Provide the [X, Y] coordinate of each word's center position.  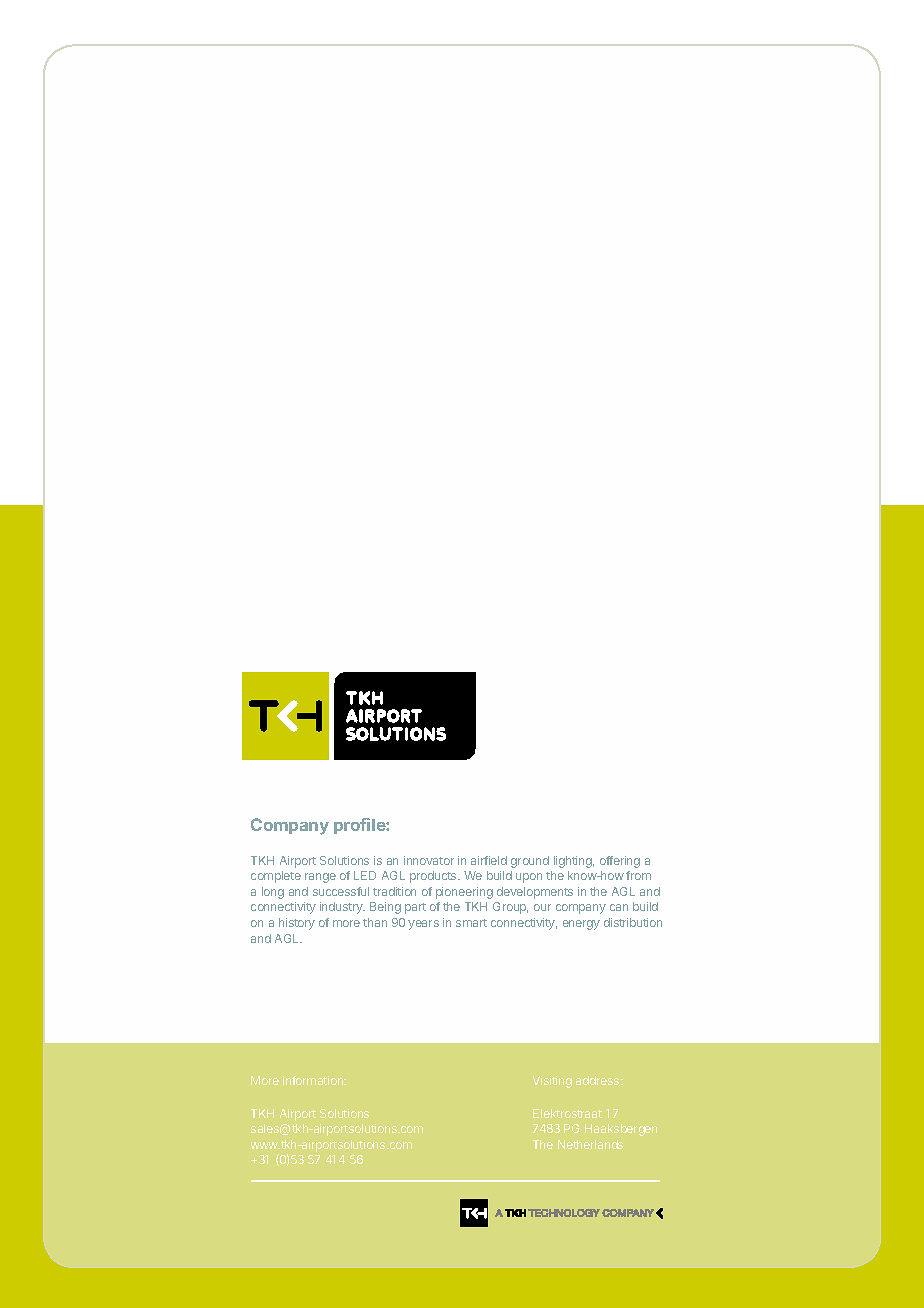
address [599, 1080]
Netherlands [590, 1144]
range [320, 878]
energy [581, 925]
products [434, 877]
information [314, 1080]
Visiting [552, 1082]
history [297, 924]
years [423, 925]
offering [620, 862]
